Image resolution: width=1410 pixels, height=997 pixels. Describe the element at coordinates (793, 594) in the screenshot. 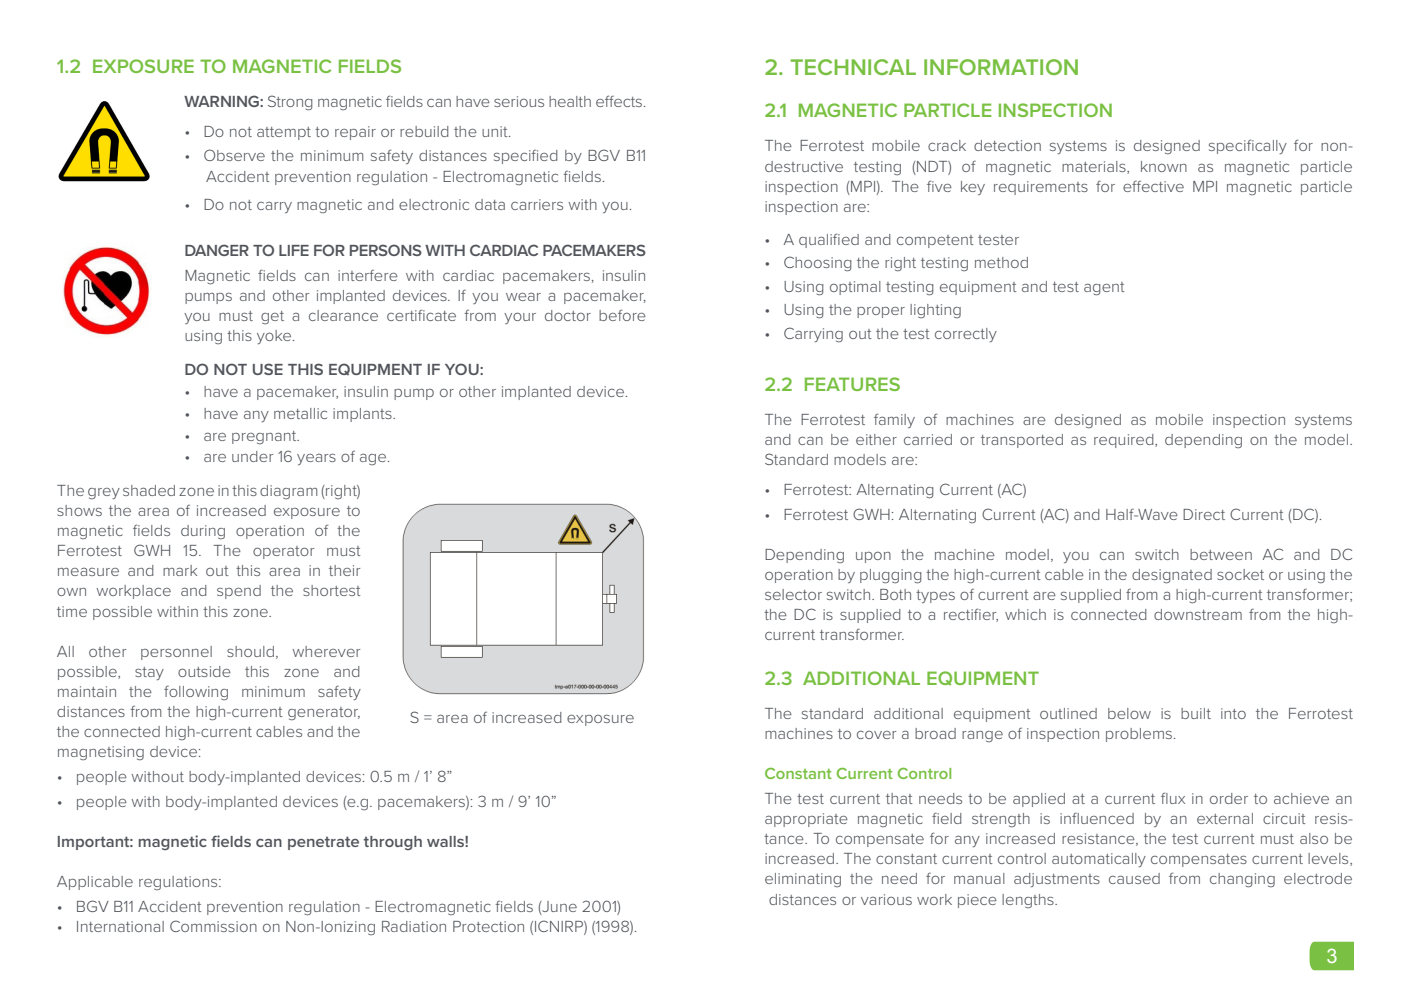

I see `selector` at that location.
